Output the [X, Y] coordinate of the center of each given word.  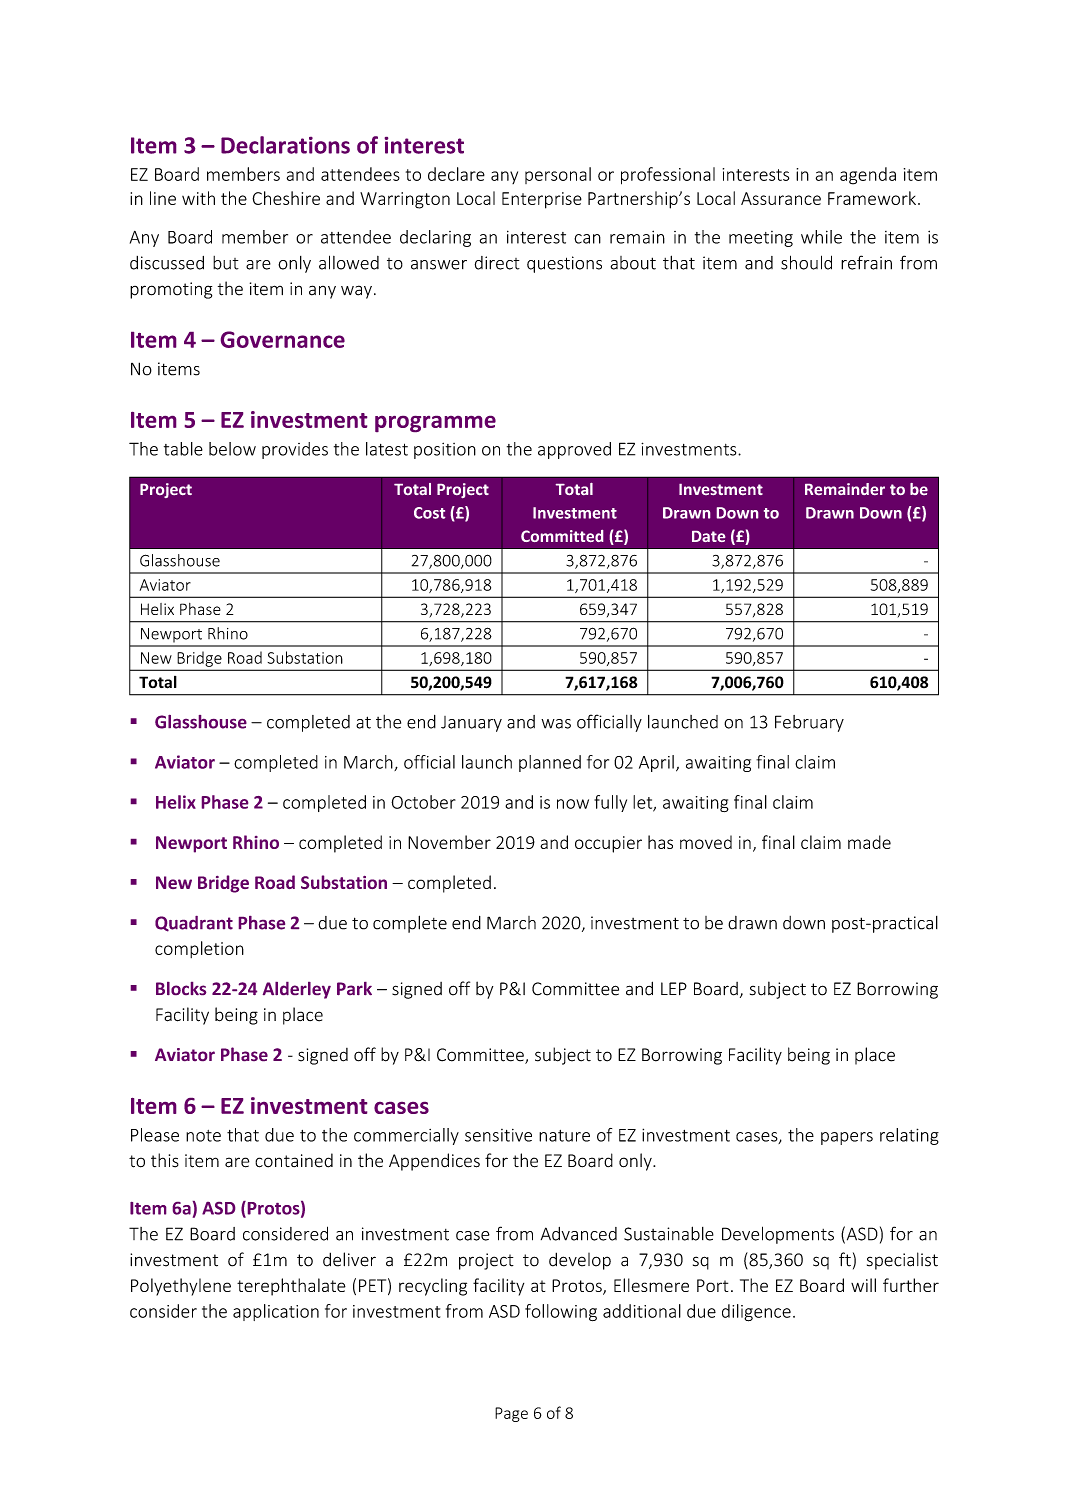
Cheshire [286, 198]
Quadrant [194, 924]
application [276, 1312]
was [556, 724]
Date [708, 536]
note [203, 1136]
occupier [608, 844]
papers [847, 1138]
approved [574, 450]
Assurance [781, 198]
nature [564, 1136]
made [869, 842]
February [809, 723]
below [232, 449]
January [471, 724]
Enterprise [542, 200]
